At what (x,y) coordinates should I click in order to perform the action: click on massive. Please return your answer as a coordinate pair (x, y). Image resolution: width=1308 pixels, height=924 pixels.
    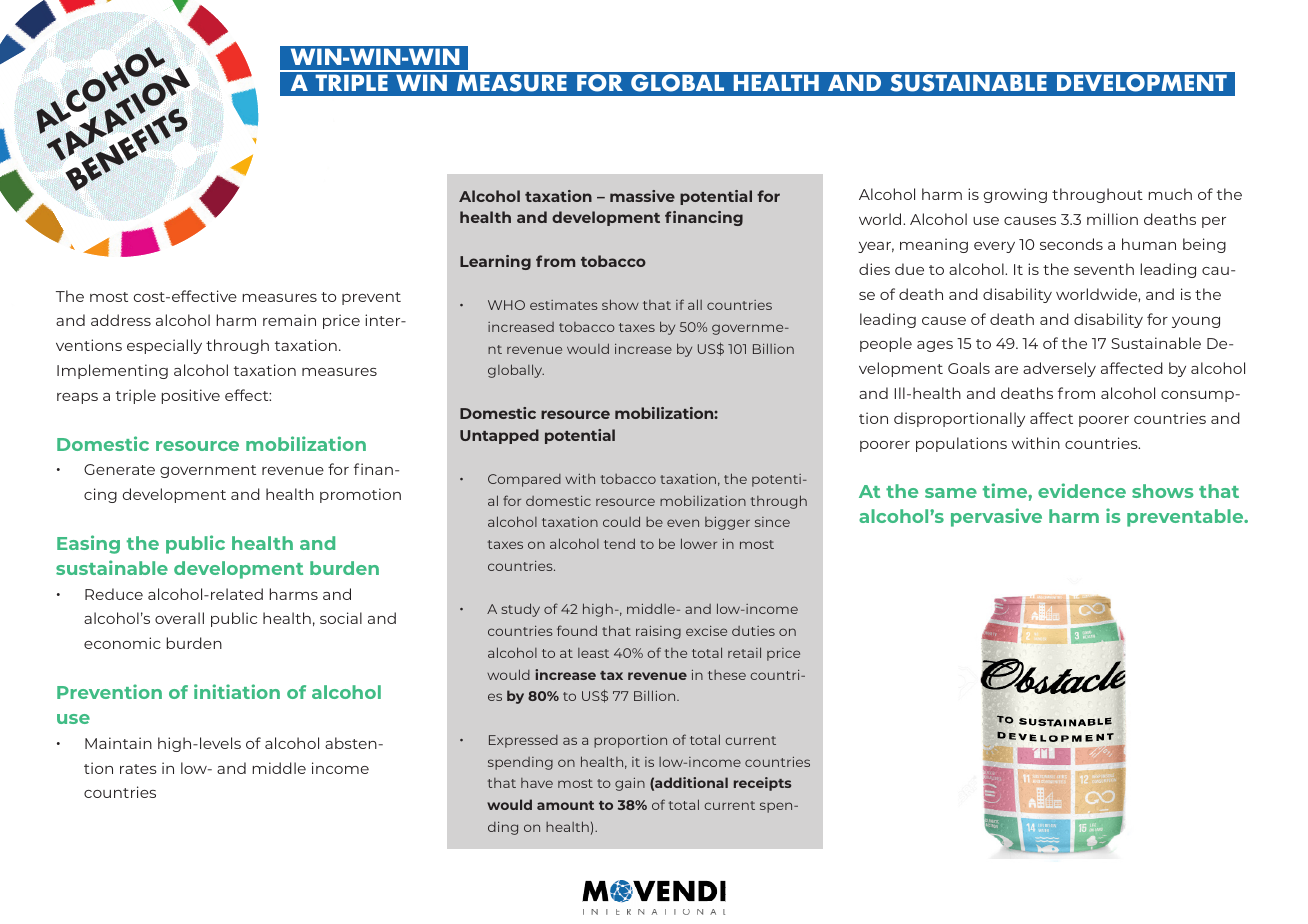
    Looking at the image, I should click on (642, 196).
